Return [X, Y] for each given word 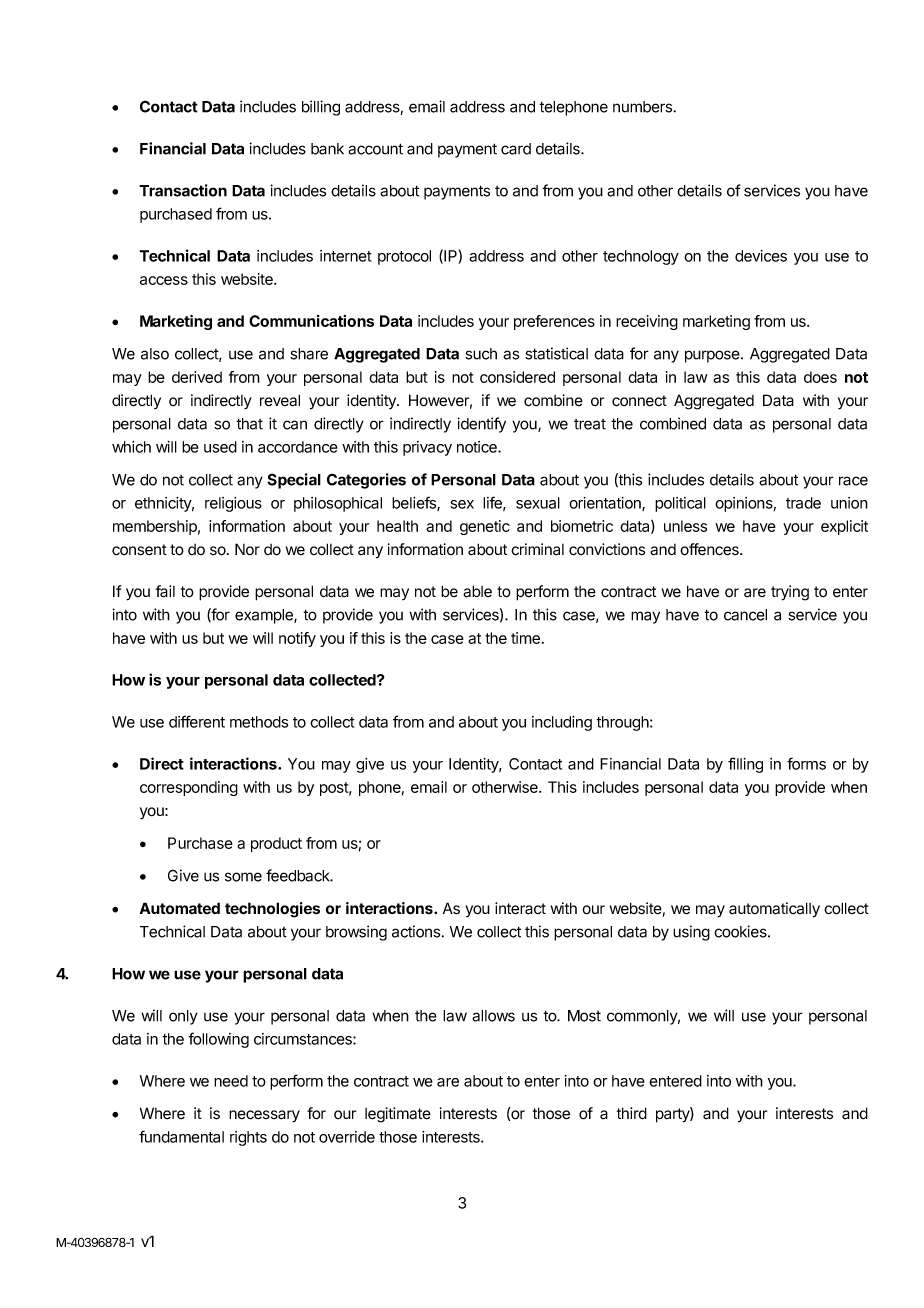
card [516, 149]
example [265, 616]
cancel [745, 615]
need [231, 1081]
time [525, 638]
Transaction [183, 190]
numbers [643, 107]
